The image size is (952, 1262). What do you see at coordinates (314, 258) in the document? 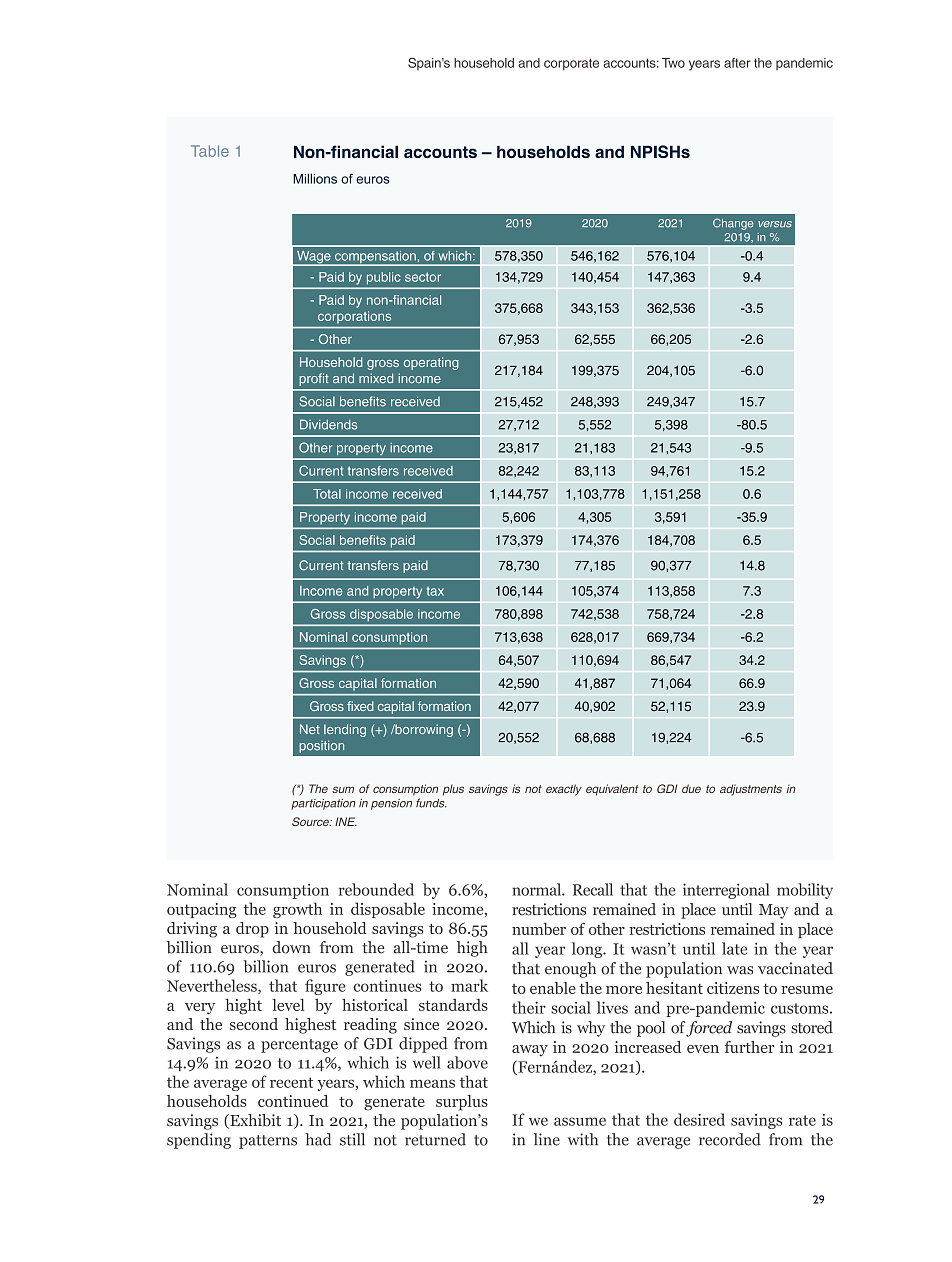
I see `Wage` at bounding box center [314, 258].
